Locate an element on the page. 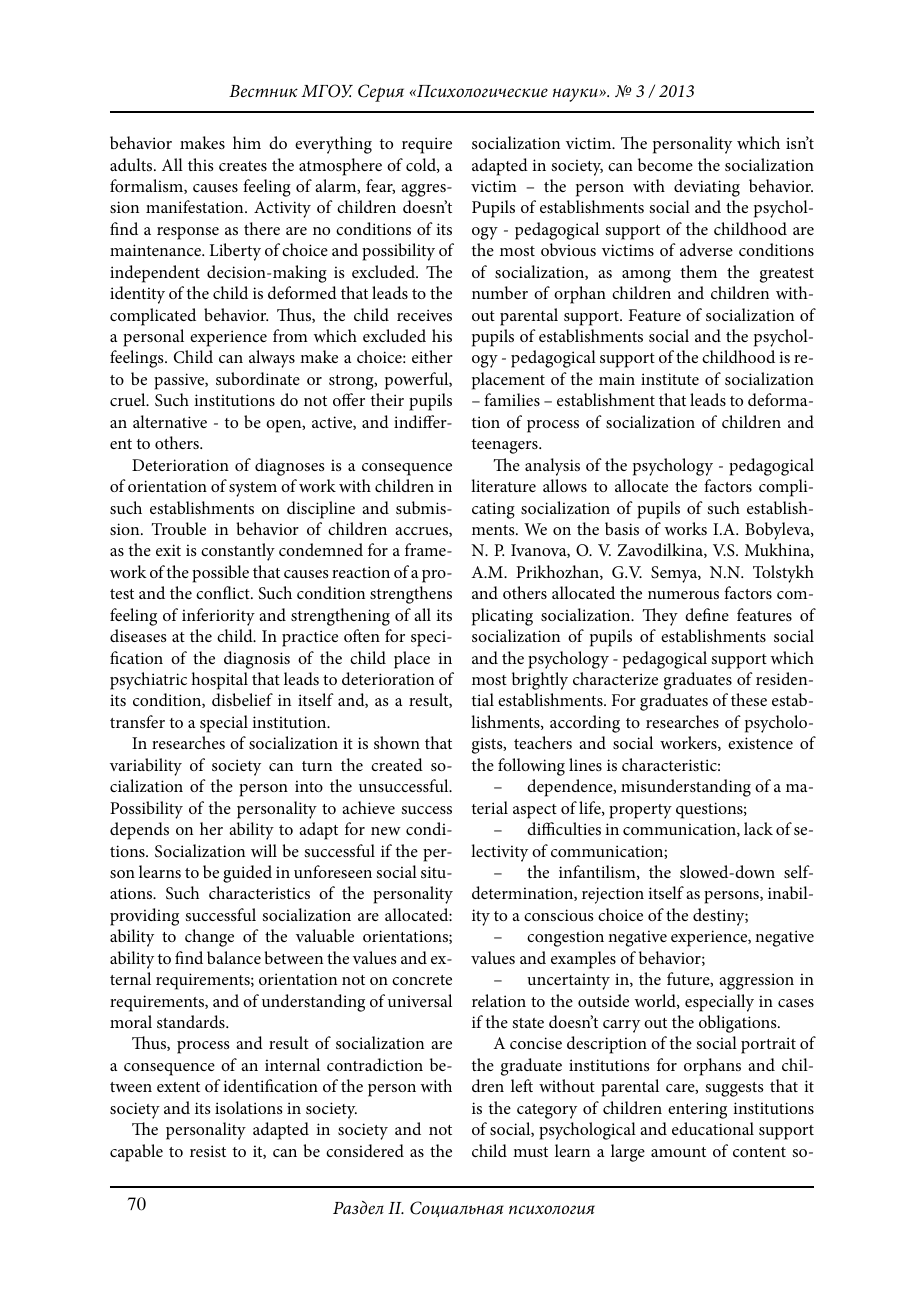  families is located at coordinates (512, 399).
